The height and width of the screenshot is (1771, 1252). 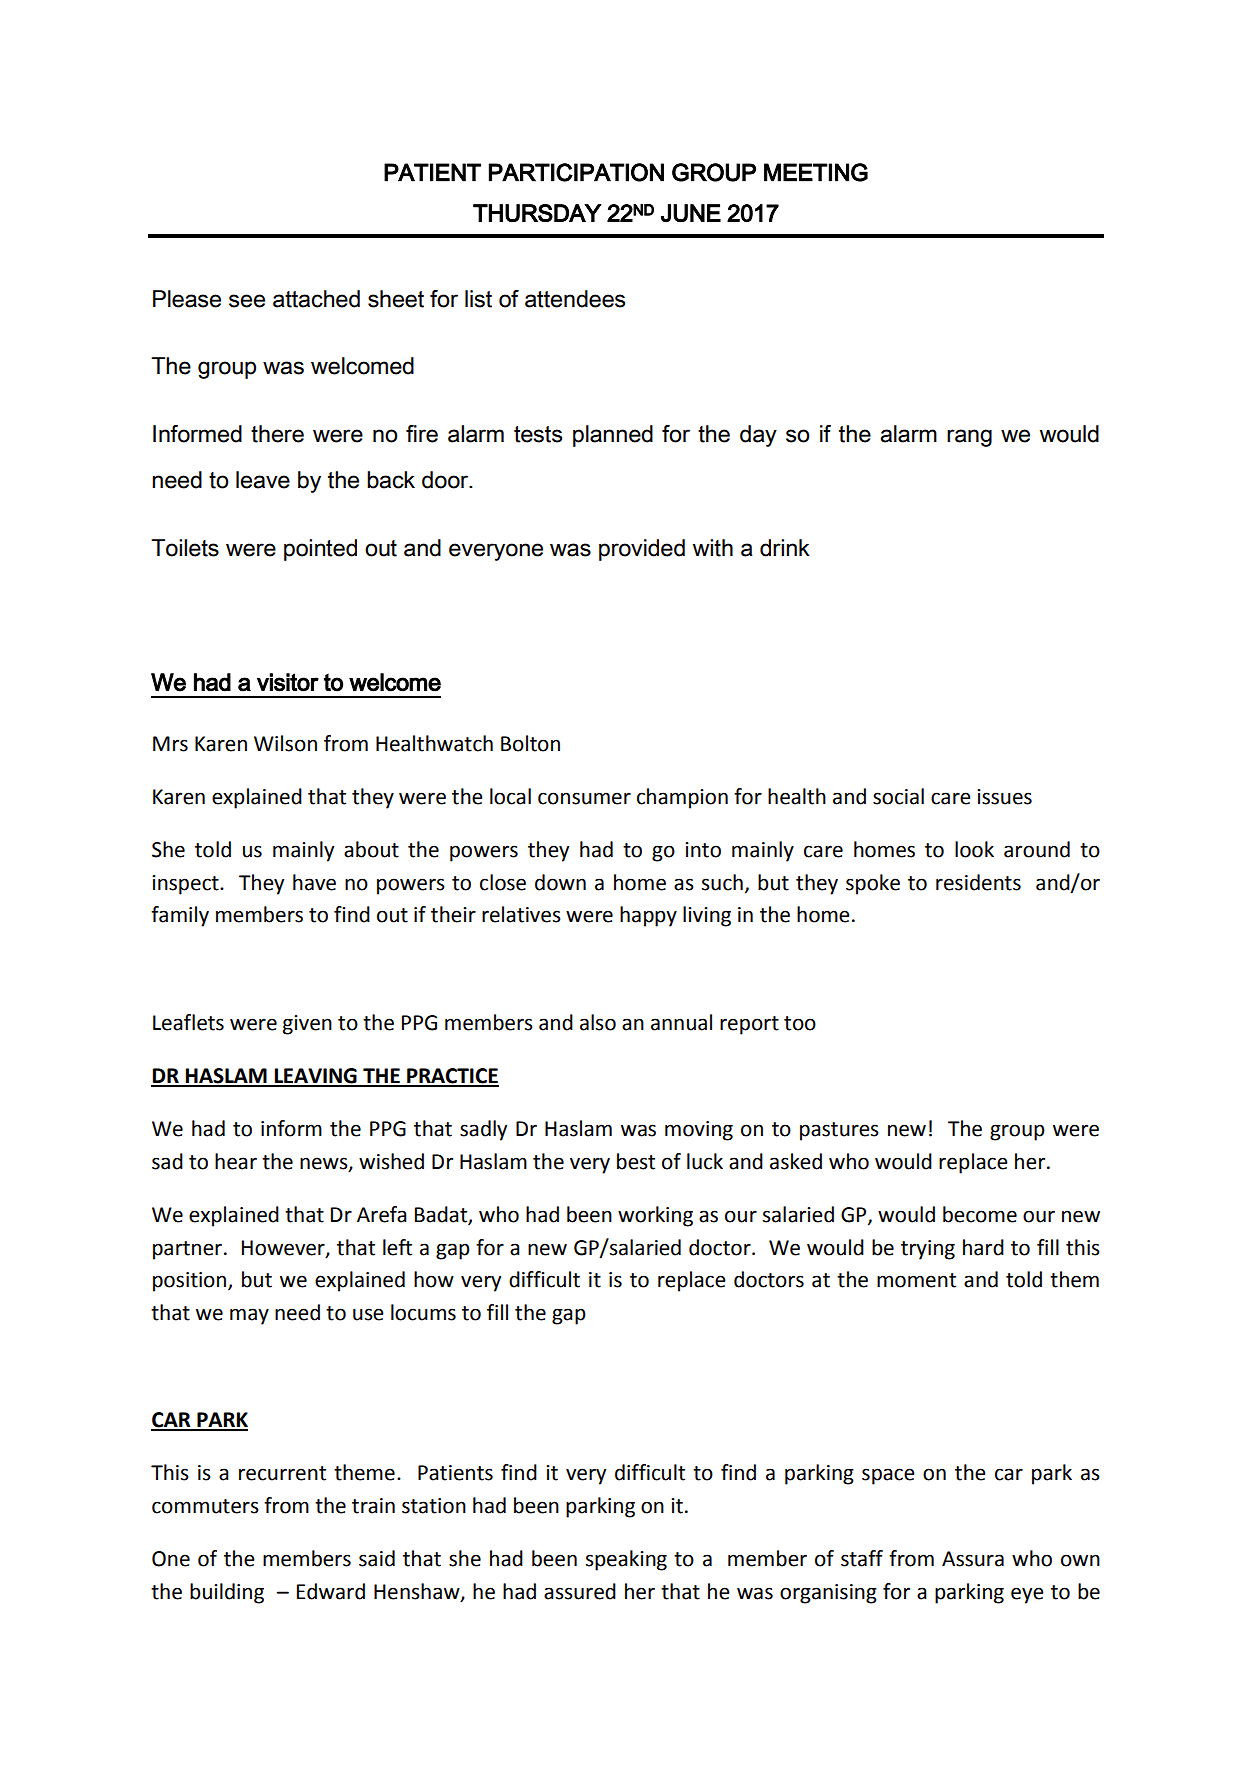 I want to click on social, so click(x=898, y=796).
